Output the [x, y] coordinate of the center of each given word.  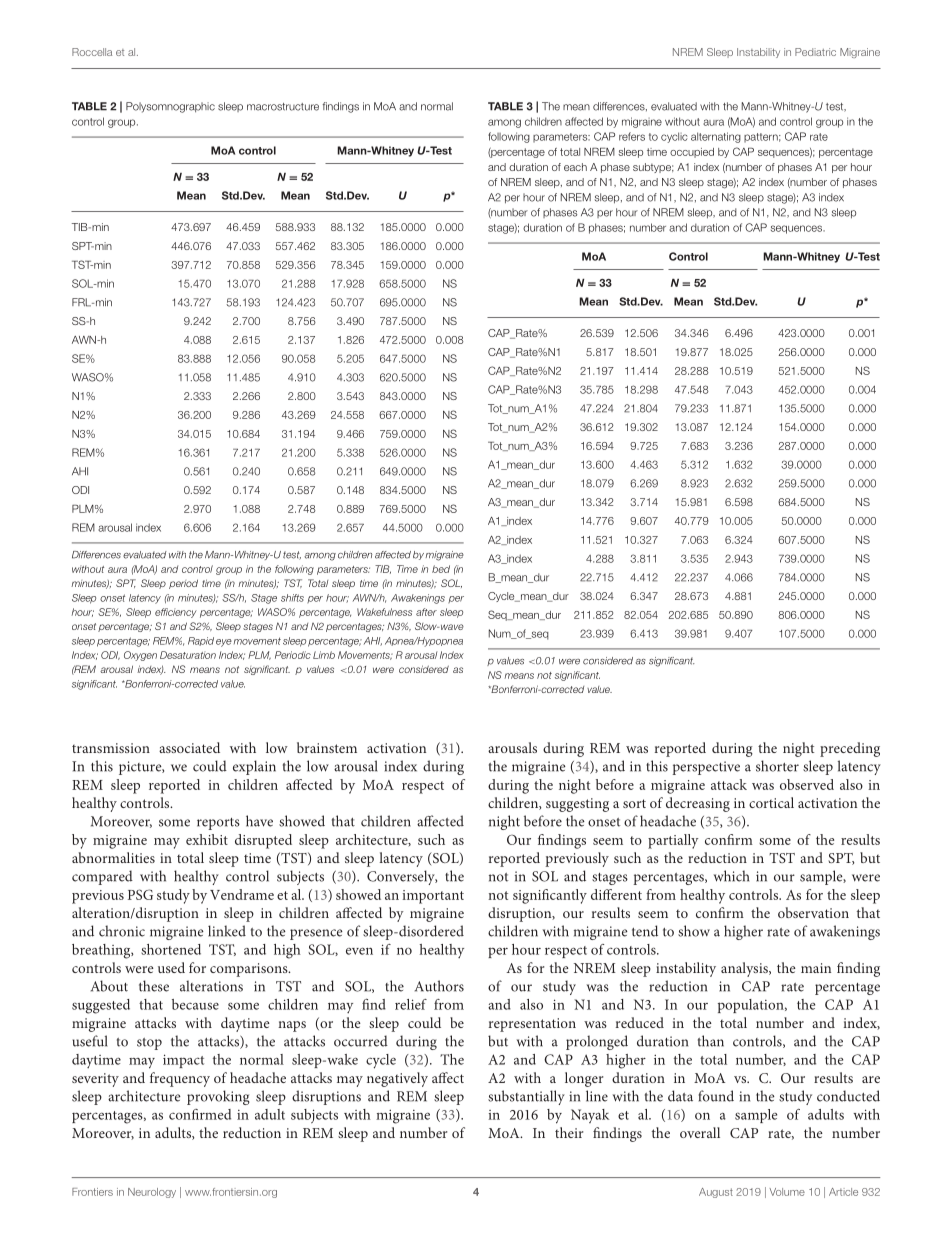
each [575, 167]
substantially [526, 1097]
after [426, 612]
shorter [777, 766]
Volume [787, 1192]
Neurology [152, 1193]
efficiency [176, 613]
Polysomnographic [170, 107]
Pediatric [815, 52]
